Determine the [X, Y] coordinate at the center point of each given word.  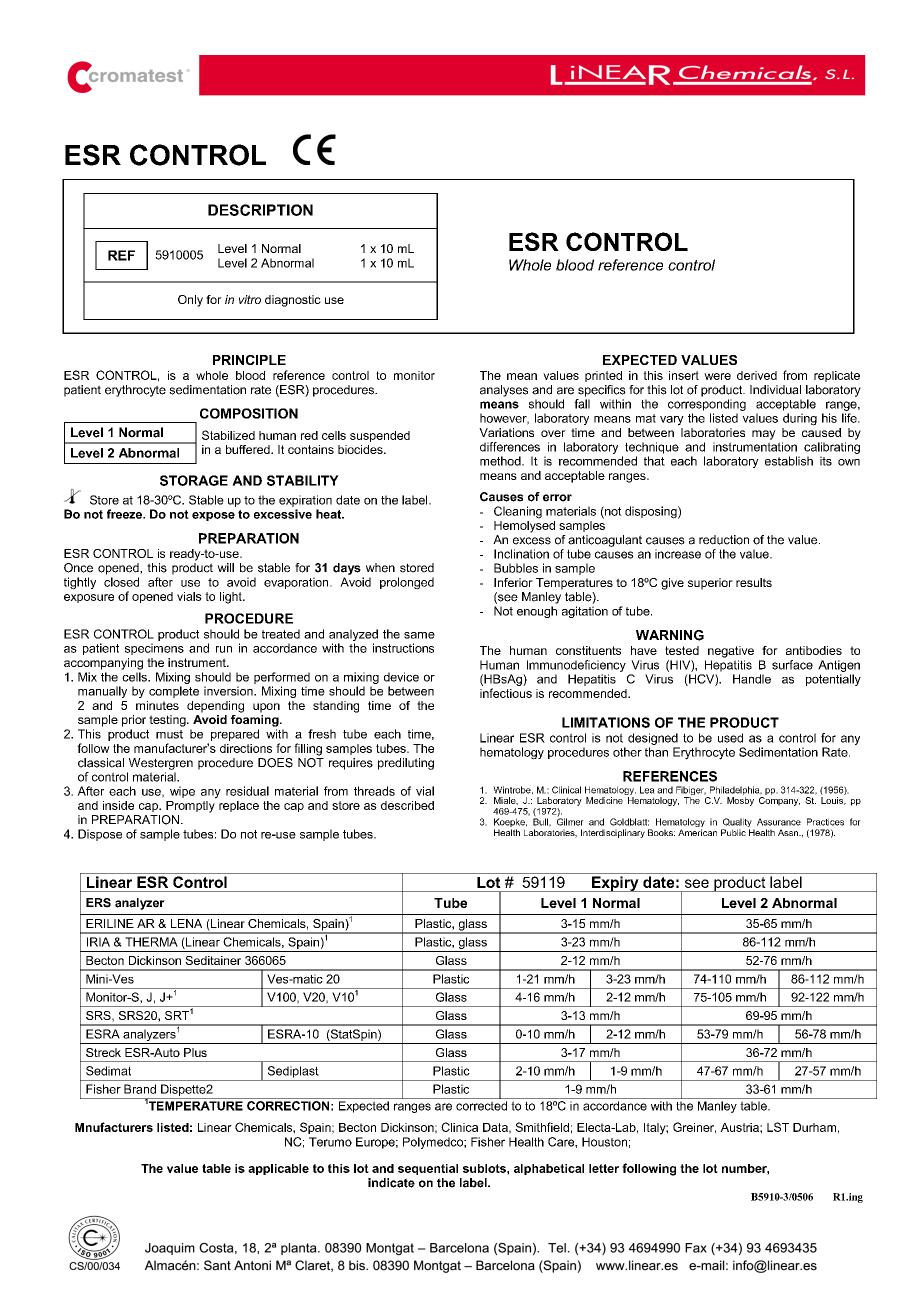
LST [778, 1127]
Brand [140, 1089]
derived [757, 375]
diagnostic [293, 301]
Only [190, 301]
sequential [428, 1169]
